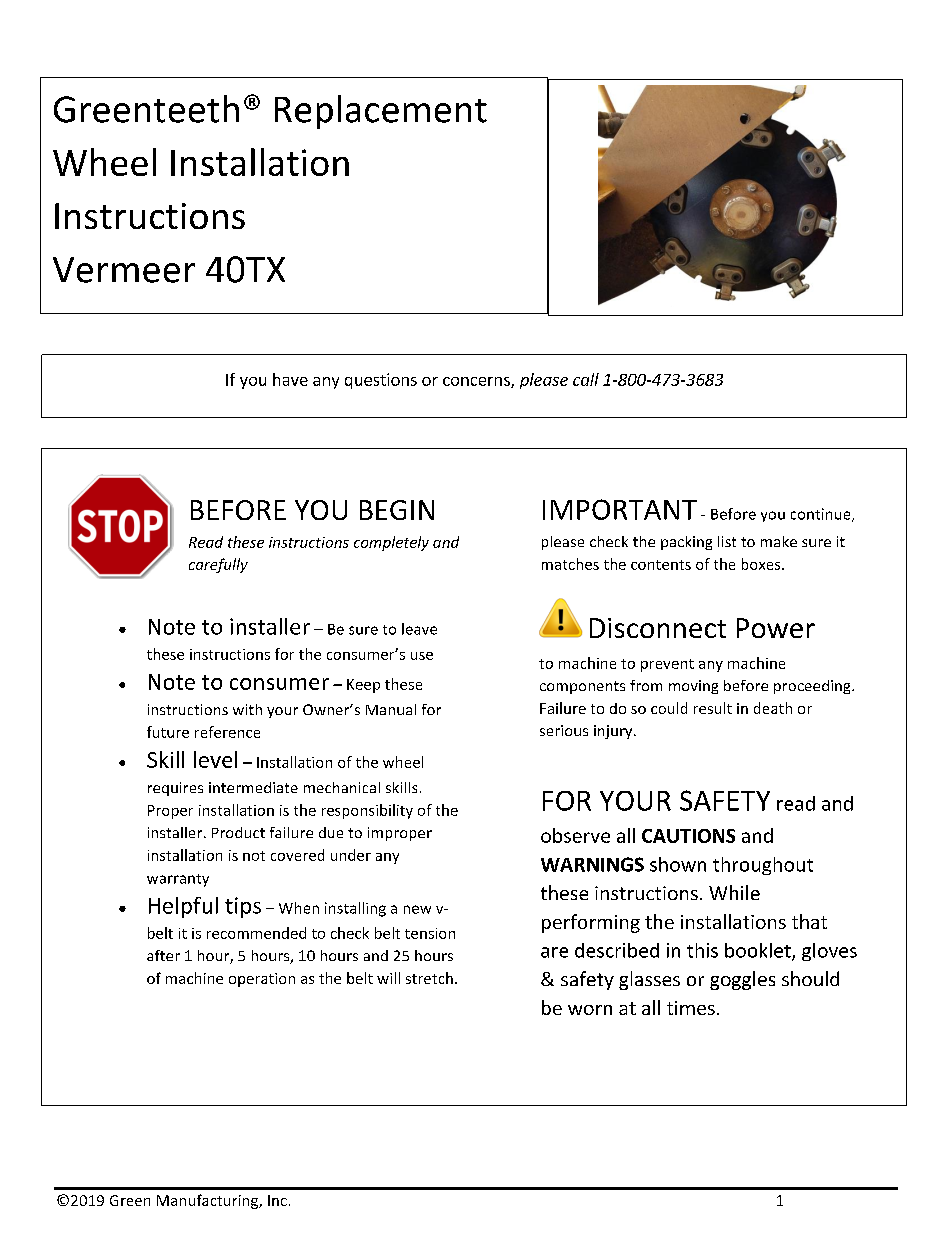 The width and height of the page is (952, 1233). I want to click on throughout, so click(763, 866).
